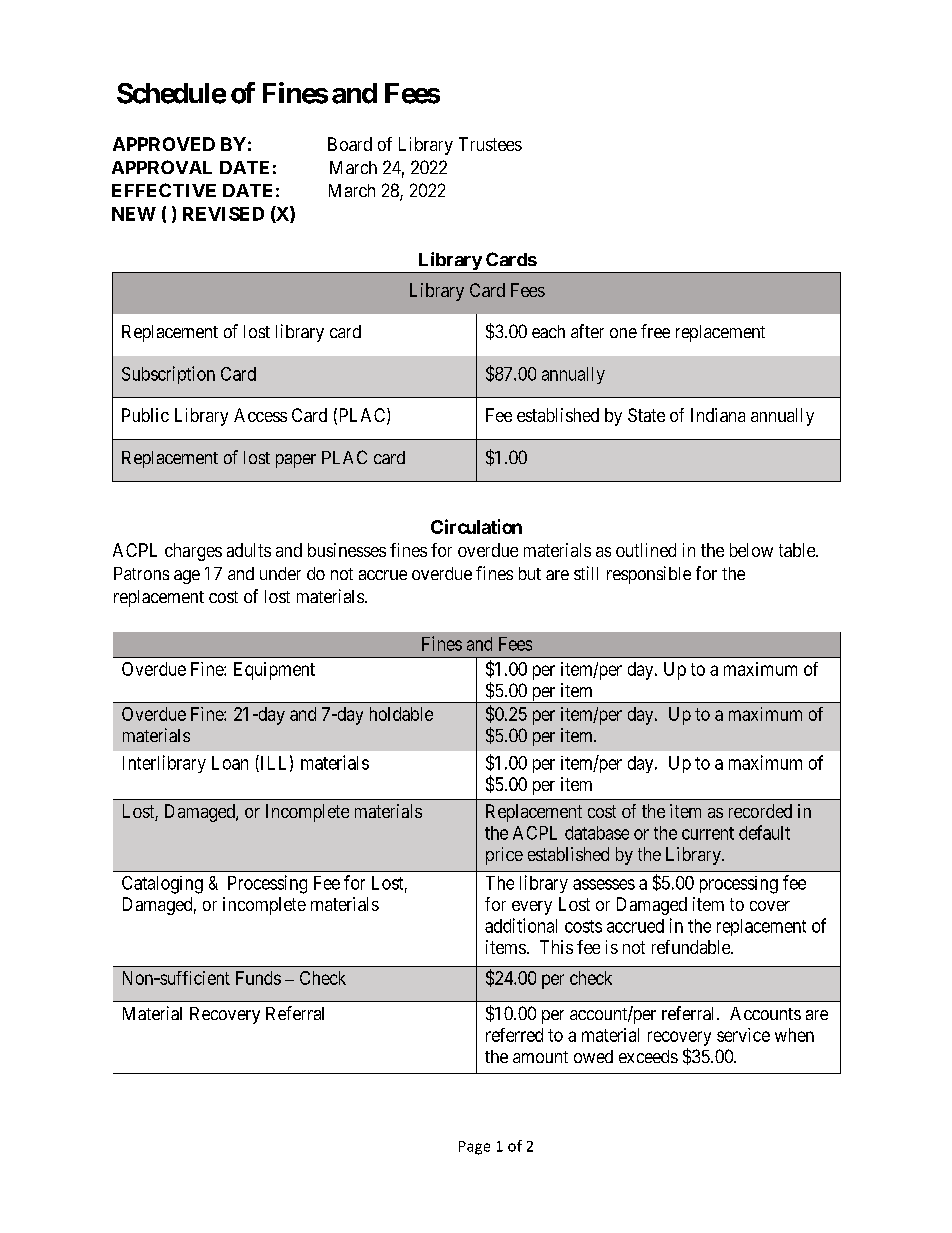 The image size is (952, 1233). Describe the element at coordinates (655, 331) in the image. I see `free` at that location.
